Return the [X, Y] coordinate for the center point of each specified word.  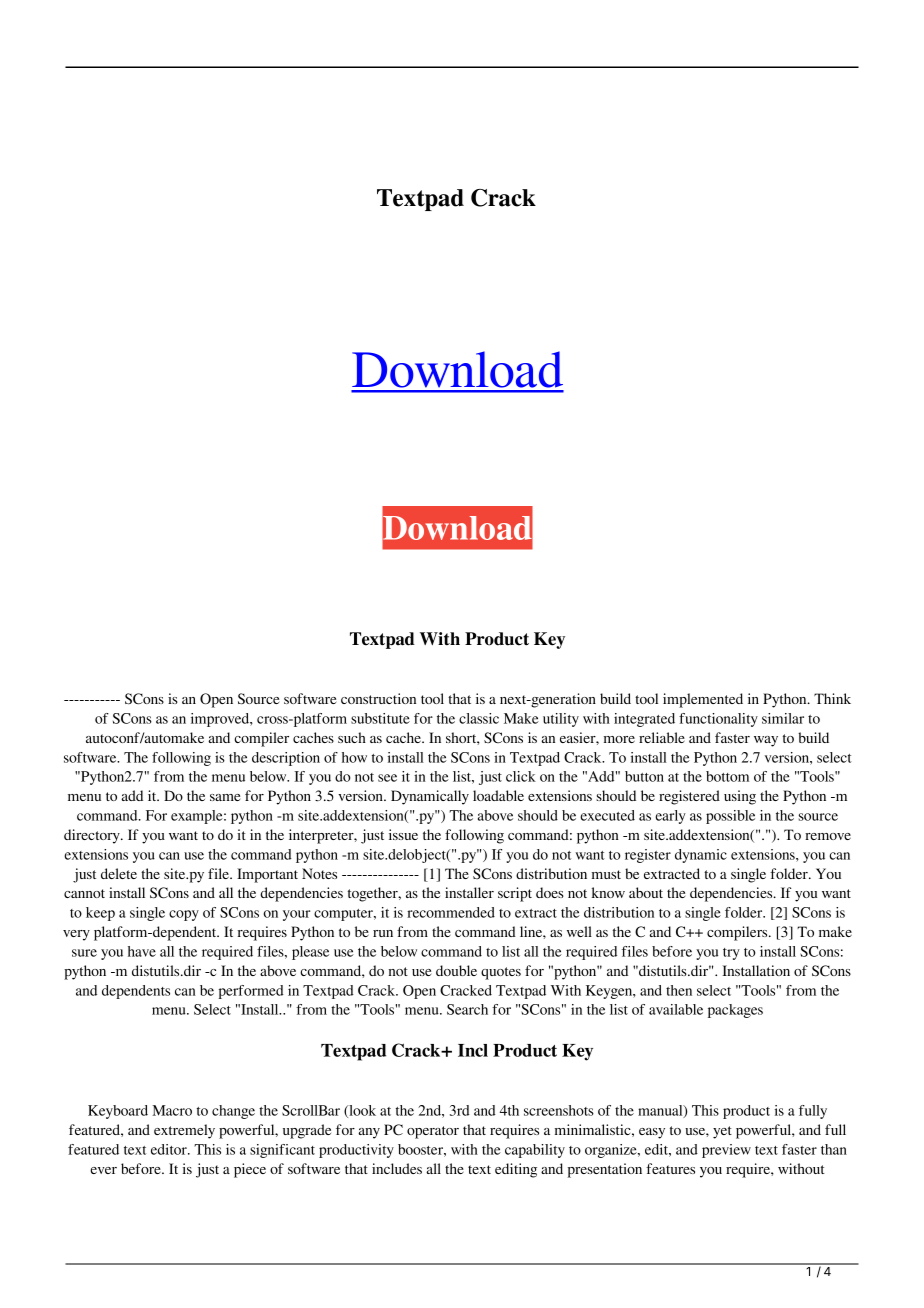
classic [479, 718]
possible [730, 817]
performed [251, 992]
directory [93, 836]
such [352, 737]
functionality [718, 720]
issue [403, 834]
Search [467, 1009]
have [142, 951]
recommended [451, 912]
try [731, 954]
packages [735, 1011]
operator [433, 1132]
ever [103, 1170]
